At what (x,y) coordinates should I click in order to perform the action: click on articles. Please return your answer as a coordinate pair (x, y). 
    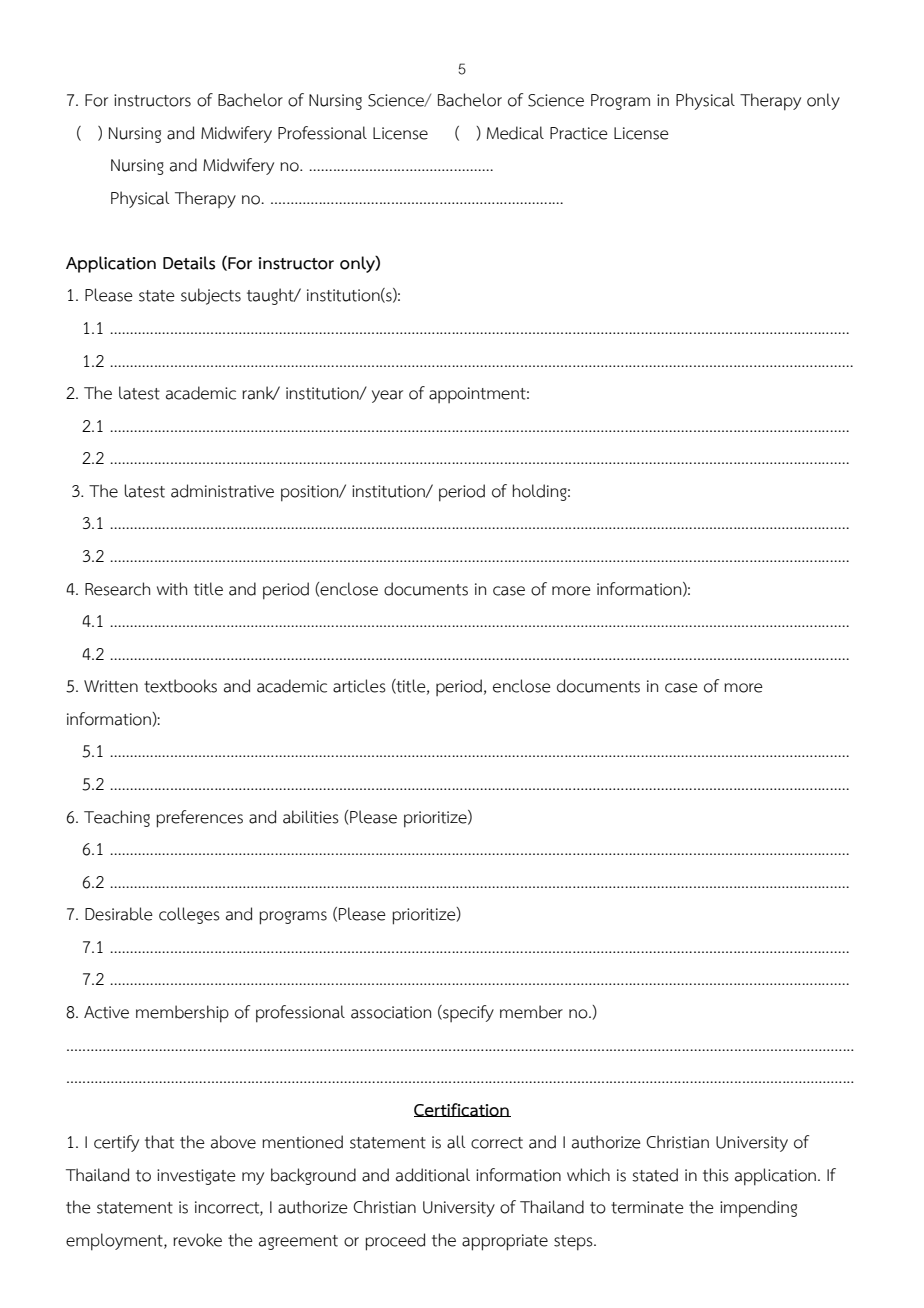
    Looking at the image, I should click on (359, 686).
